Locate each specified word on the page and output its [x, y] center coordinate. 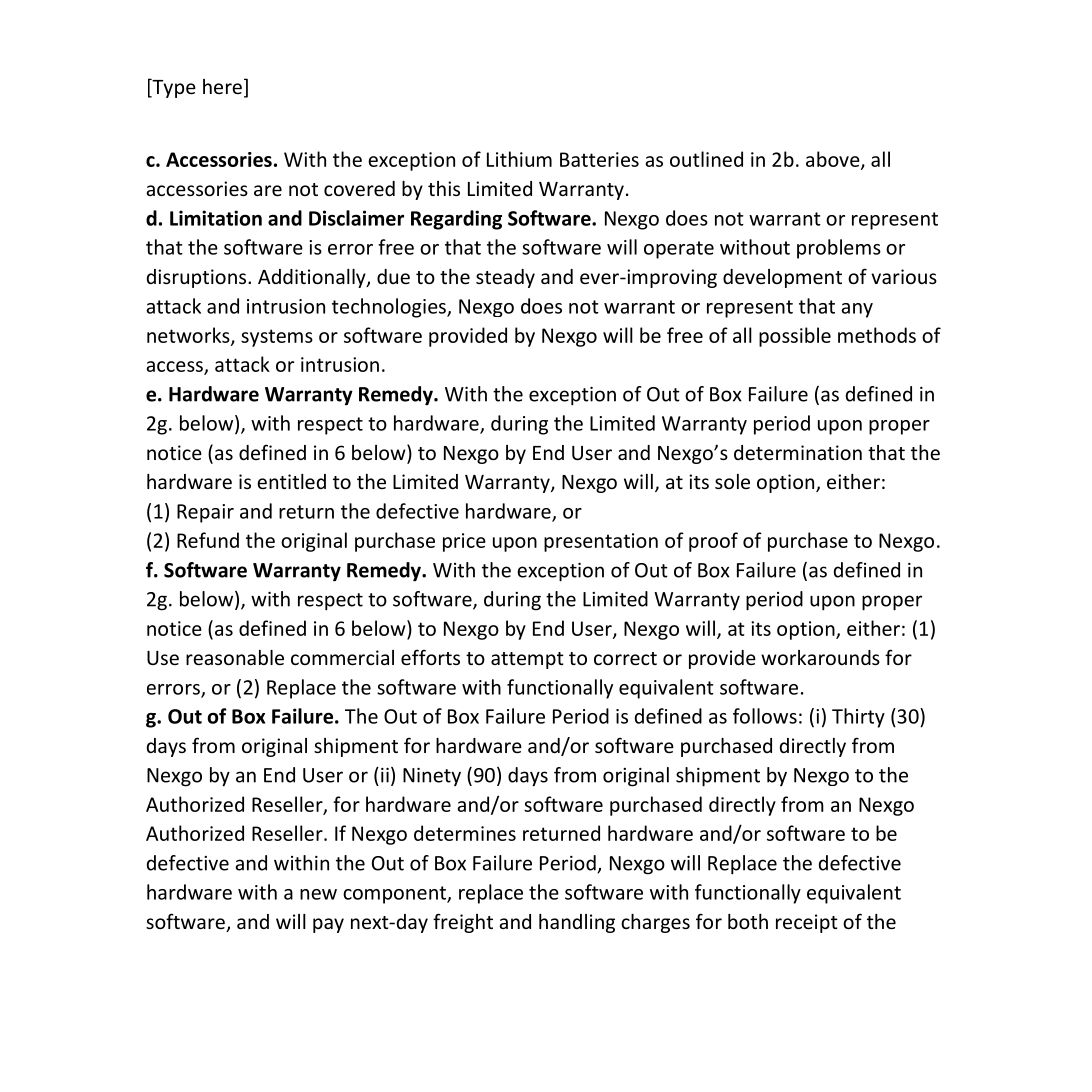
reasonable [235, 657]
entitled [291, 481]
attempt [527, 660]
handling [577, 923]
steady [505, 278]
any [857, 310]
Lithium [519, 159]
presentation [601, 542]
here [222, 86]
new [318, 894]
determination [798, 452]
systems [277, 338]
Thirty [858, 718]
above [834, 160]
